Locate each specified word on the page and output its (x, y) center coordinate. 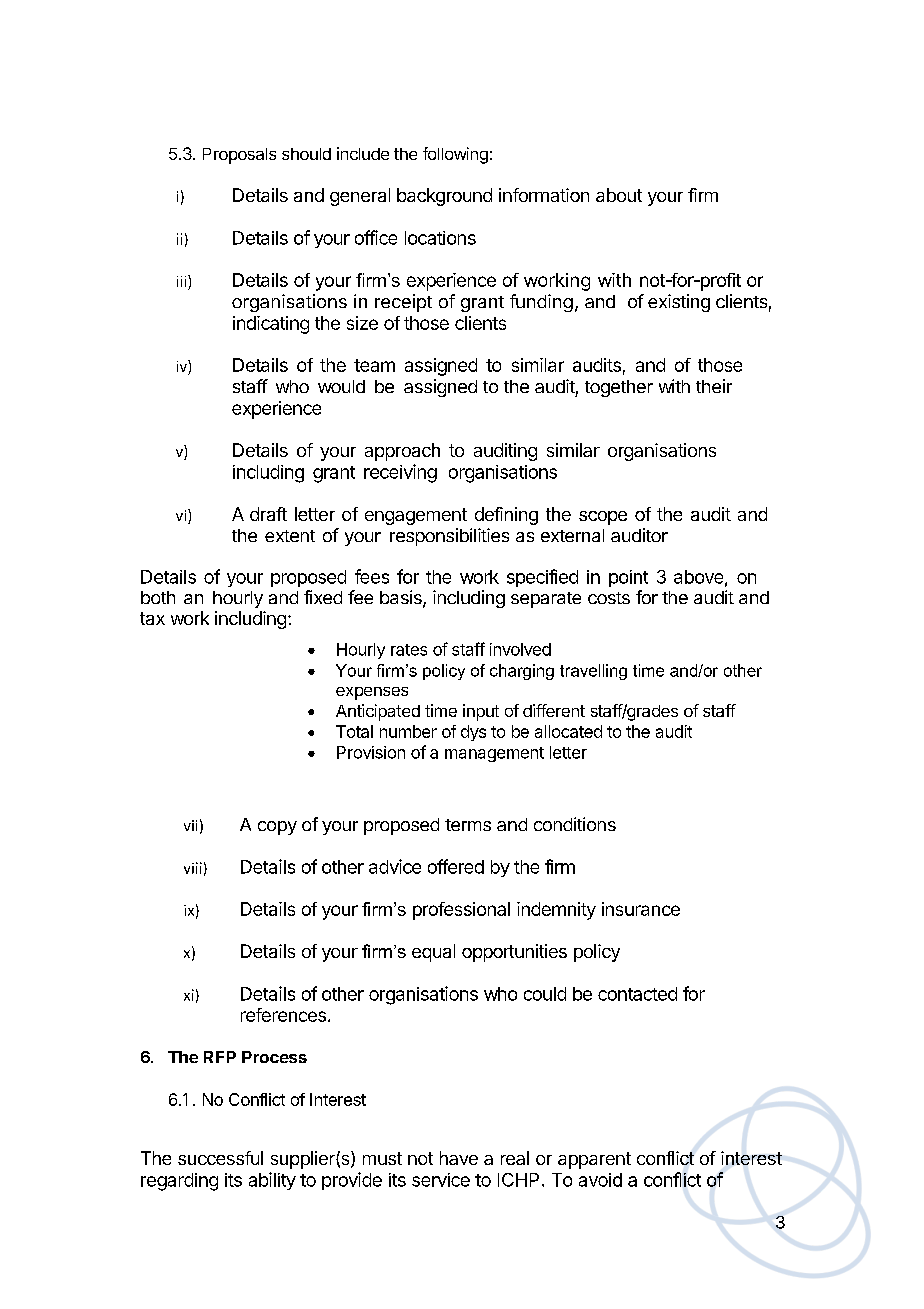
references (283, 1015)
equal (433, 953)
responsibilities (449, 537)
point (628, 578)
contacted (637, 994)
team (374, 365)
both (158, 597)
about (619, 195)
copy (277, 828)
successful (220, 1158)
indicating (271, 325)
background (444, 197)
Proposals (239, 156)
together (619, 388)
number (408, 731)
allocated (568, 731)
